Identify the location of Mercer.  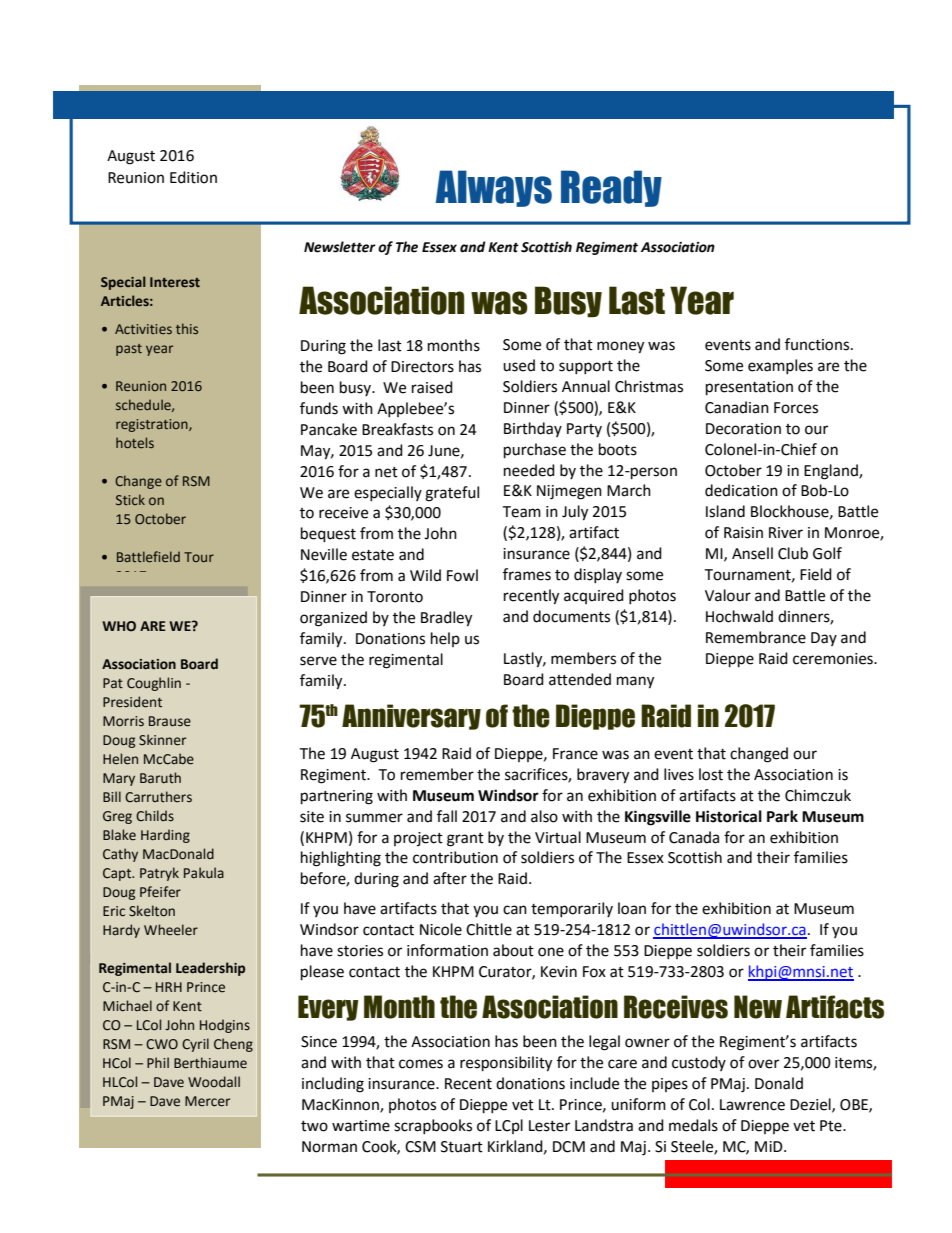
(207, 1101).
